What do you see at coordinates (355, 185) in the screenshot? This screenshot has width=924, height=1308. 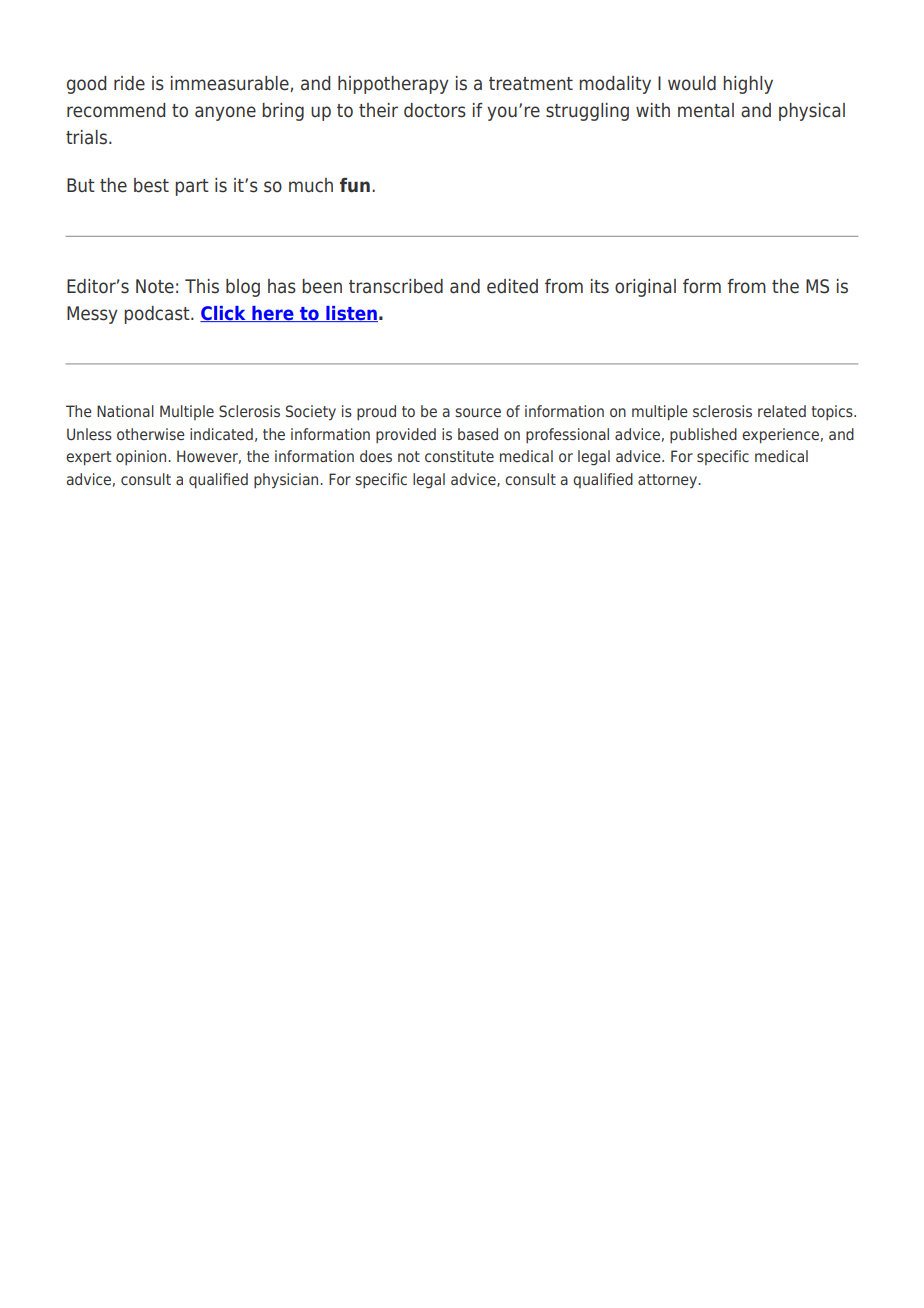 I see `fun` at bounding box center [355, 185].
